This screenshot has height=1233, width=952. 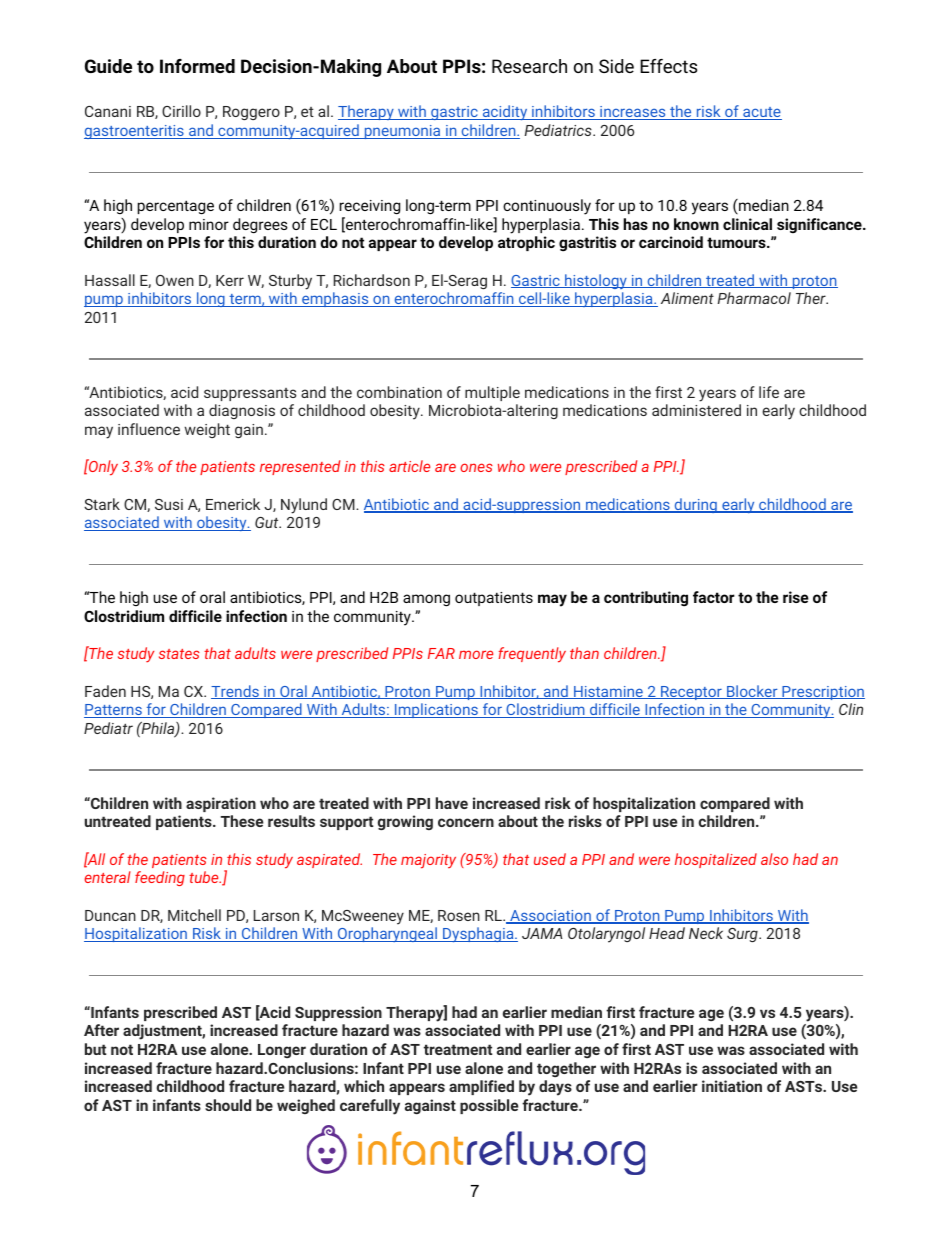 What do you see at coordinates (426, 600) in the screenshot?
I see `among` at bounding box center [426, 600].
